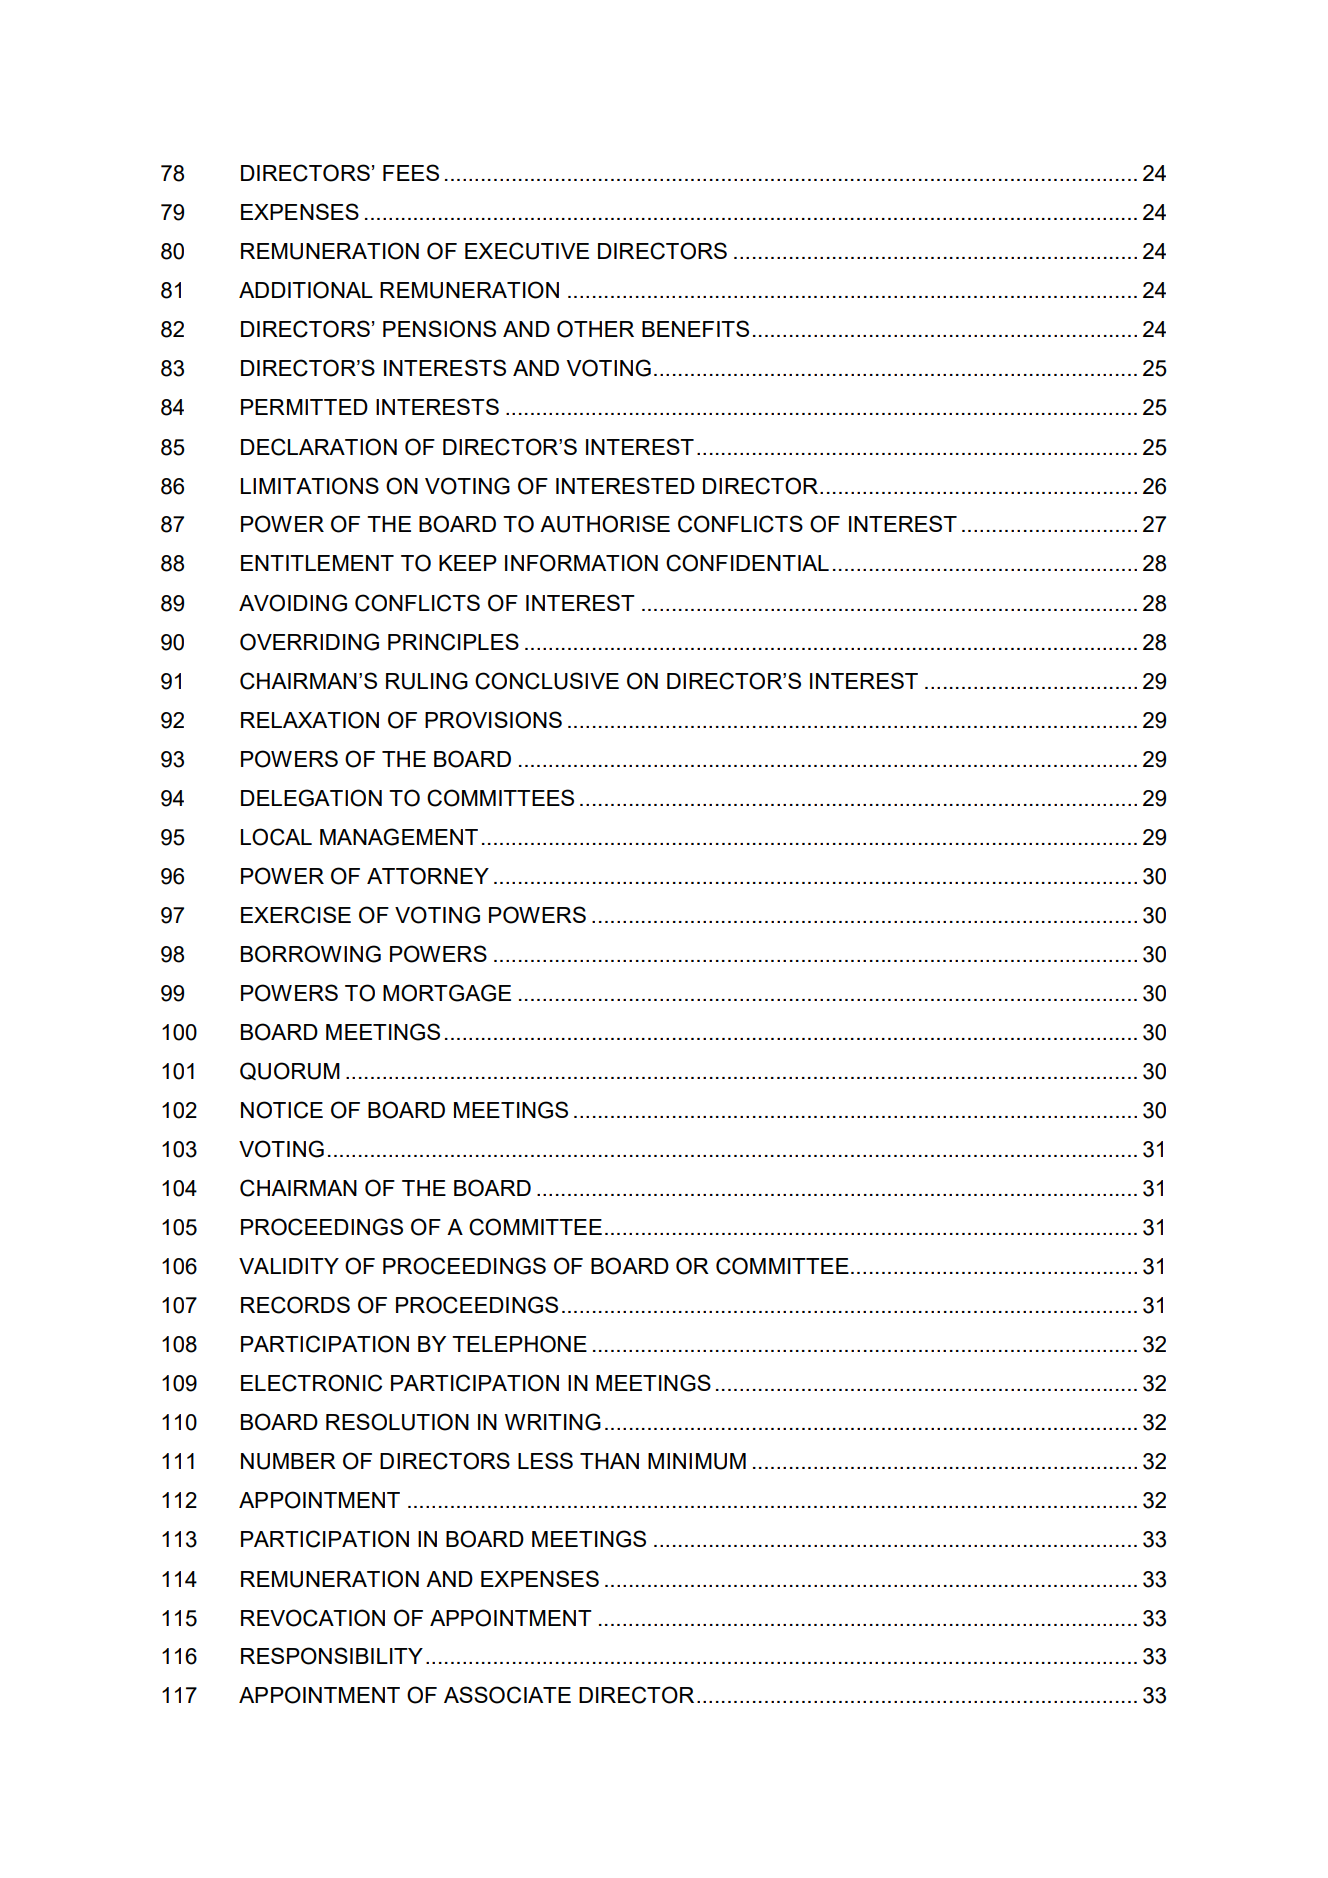 This document has height=1878, width=1328. I want to click on MINIMUM, so click(697, 1461).
